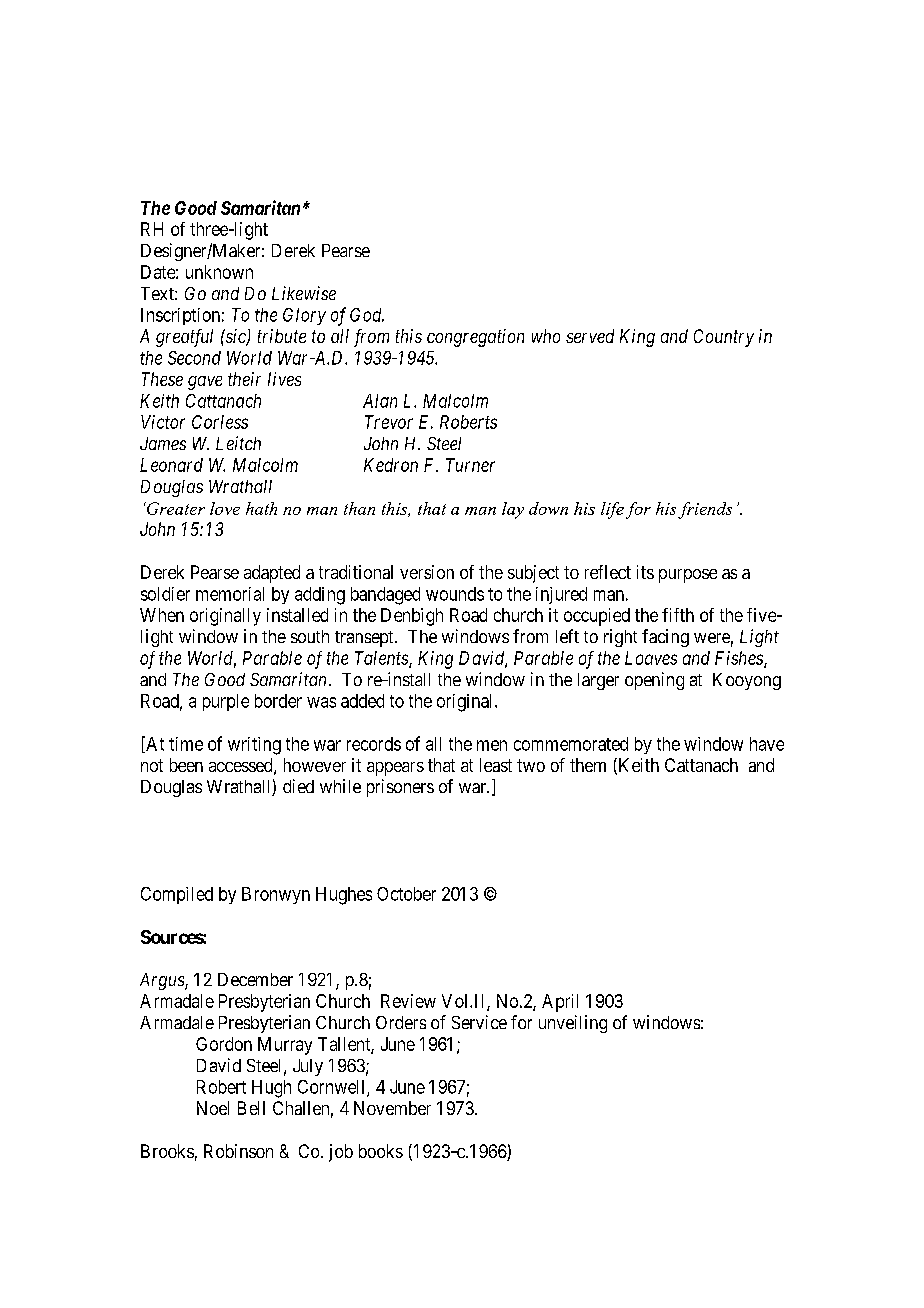  I want to click on unveiling, so click(573, 1024).
